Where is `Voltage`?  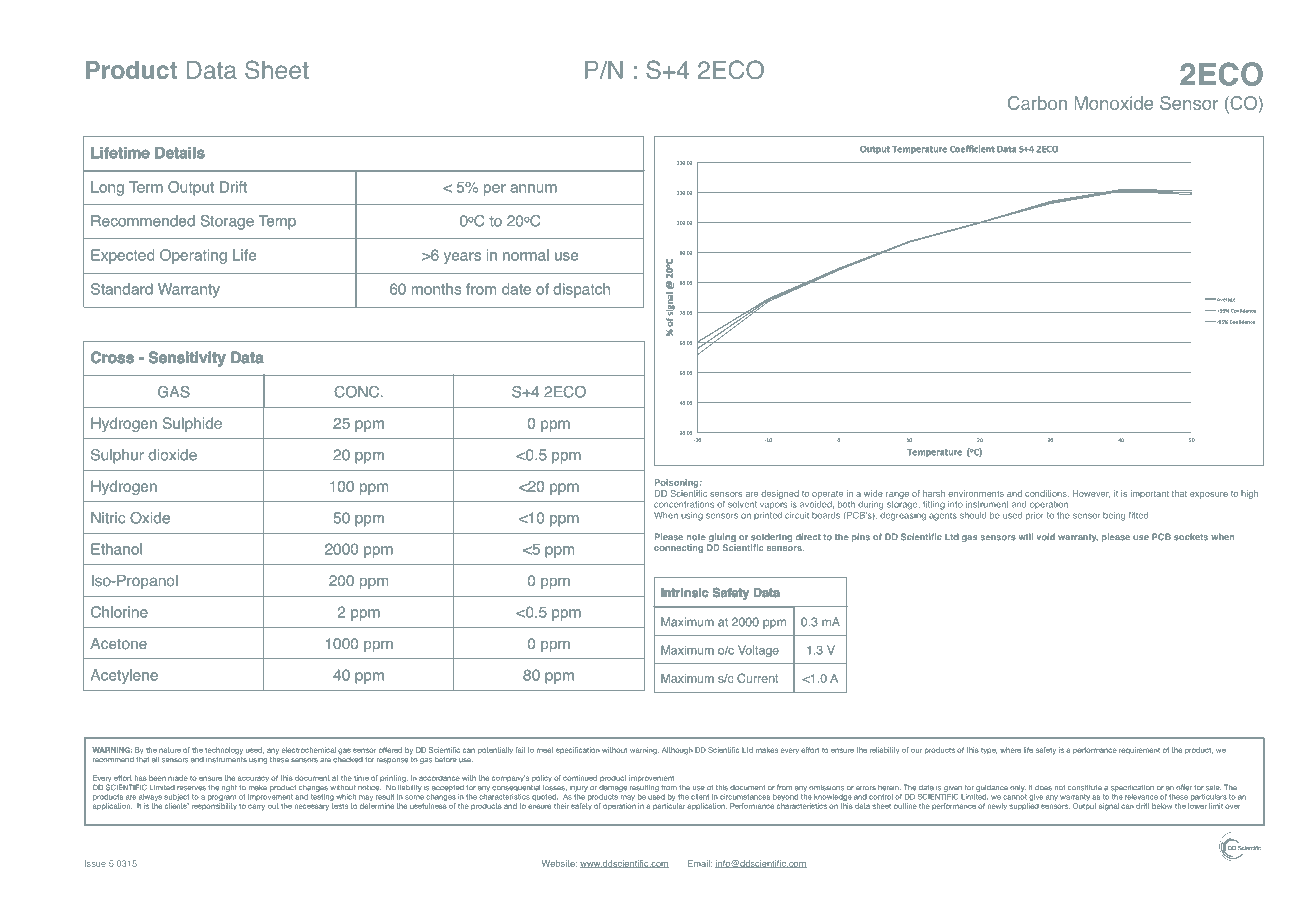 Voltage is located at coordinates (758, 651).
